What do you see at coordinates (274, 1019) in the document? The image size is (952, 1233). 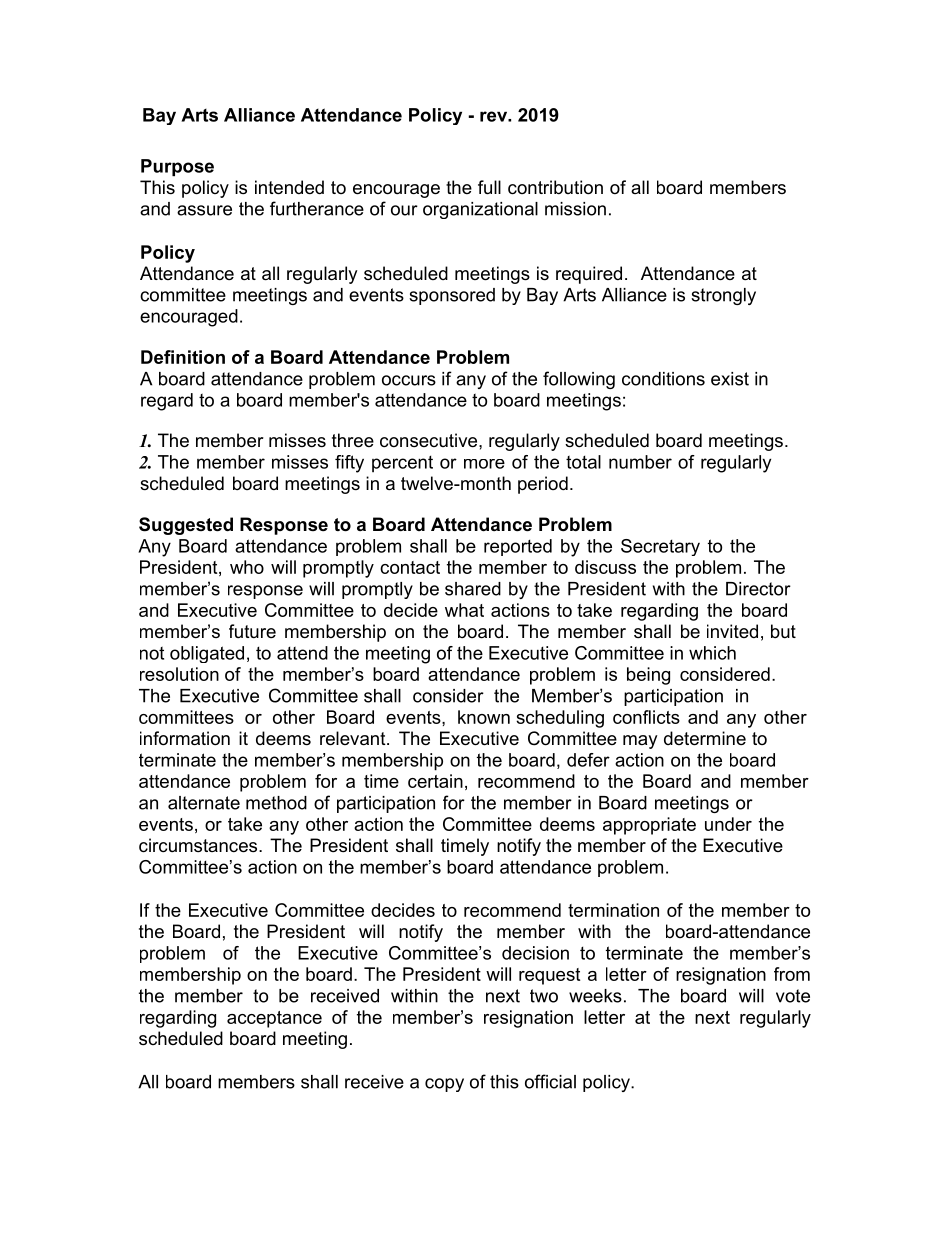 I see `acceptance` at bounding box center [274, 1019].
